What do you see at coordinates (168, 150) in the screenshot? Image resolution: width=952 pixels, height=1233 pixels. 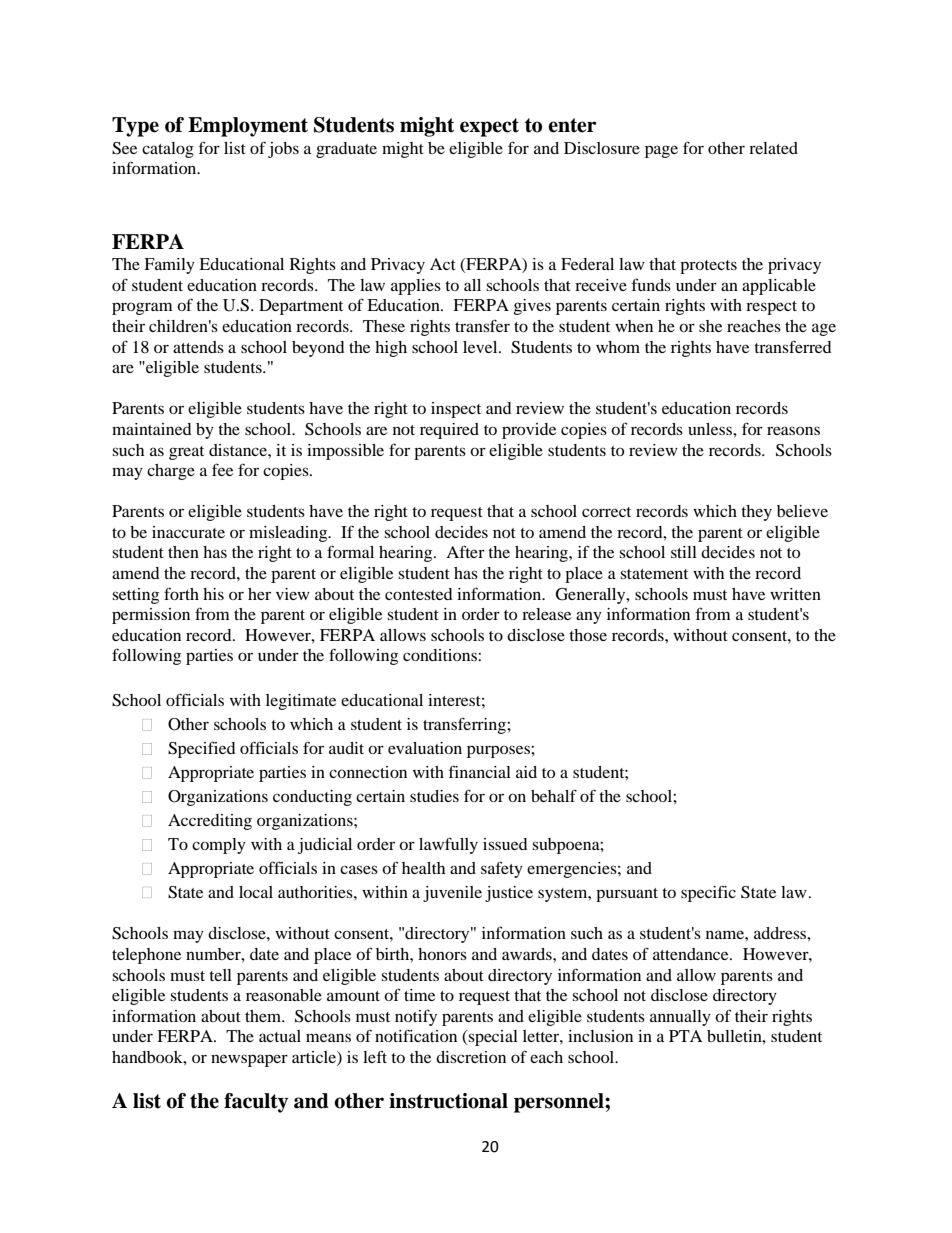 I see `catalog` at bounding box center [168, 150].
